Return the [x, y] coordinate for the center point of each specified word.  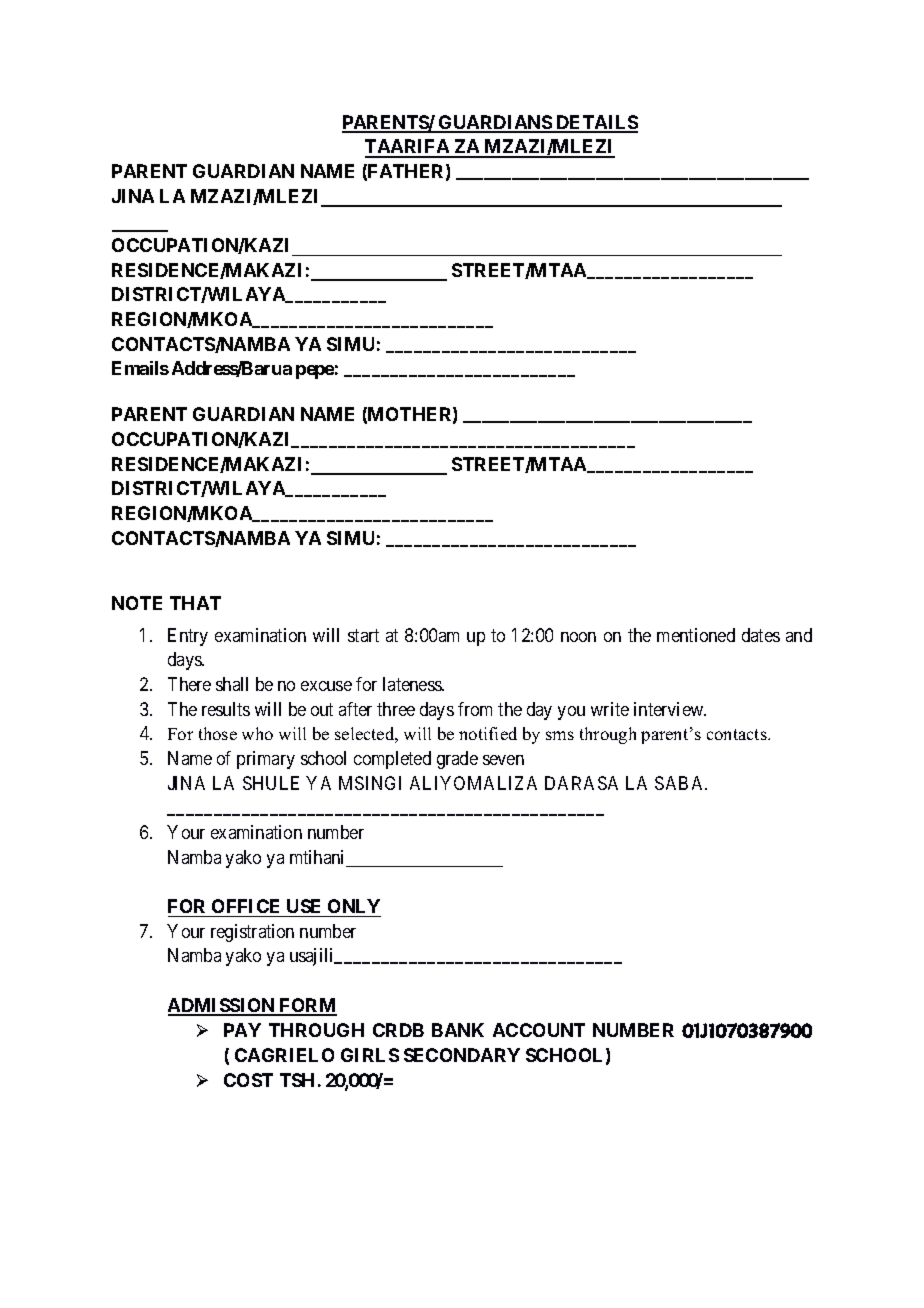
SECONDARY [462, 1055]
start [363, 635]
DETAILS [596, 123]
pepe [315, 372]
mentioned [696, 635]
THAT [195, 603]
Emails [140, 368]
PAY [242, 1030]
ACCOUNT [539, 1030]
